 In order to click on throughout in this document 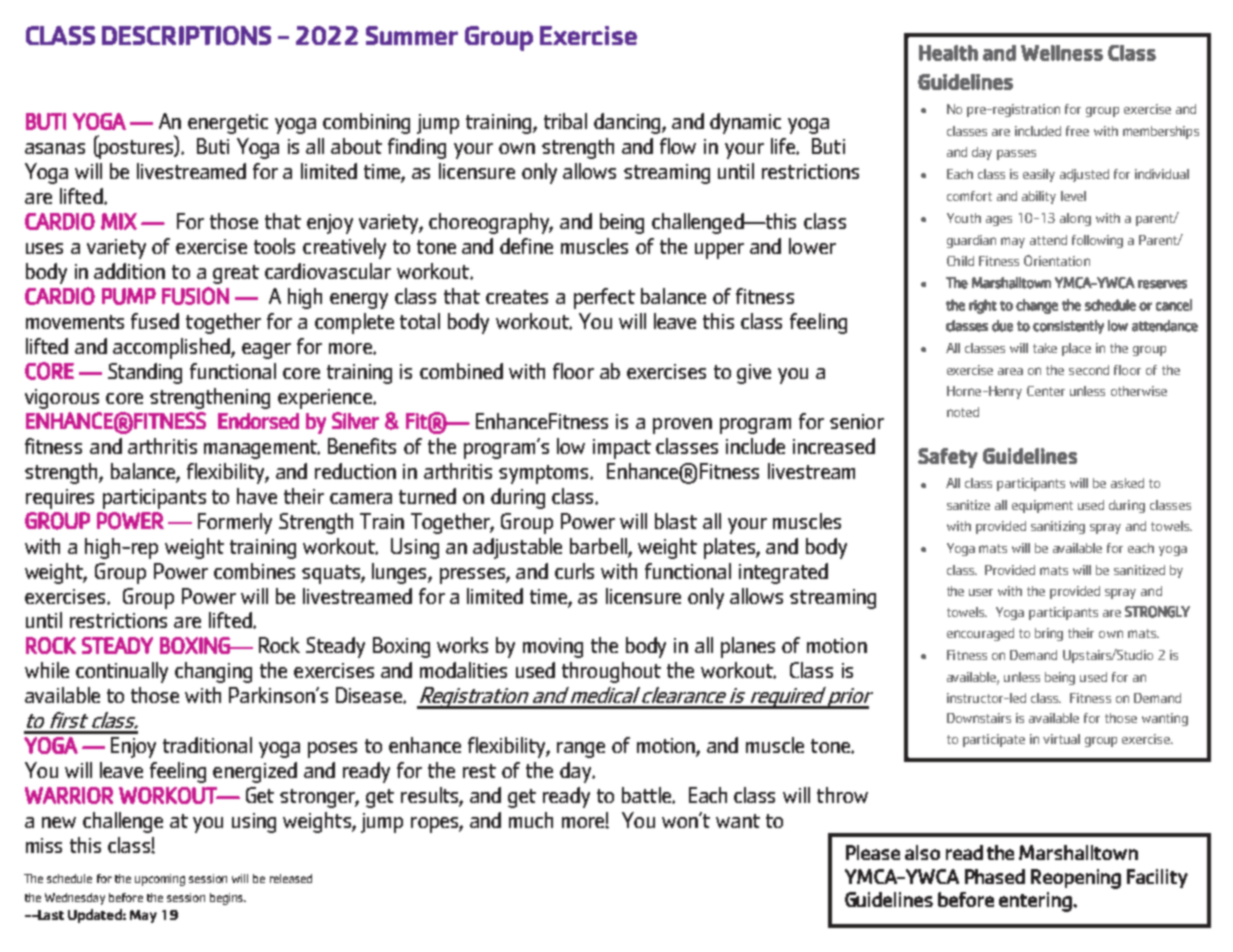, I will do `click(611, 672)`.
